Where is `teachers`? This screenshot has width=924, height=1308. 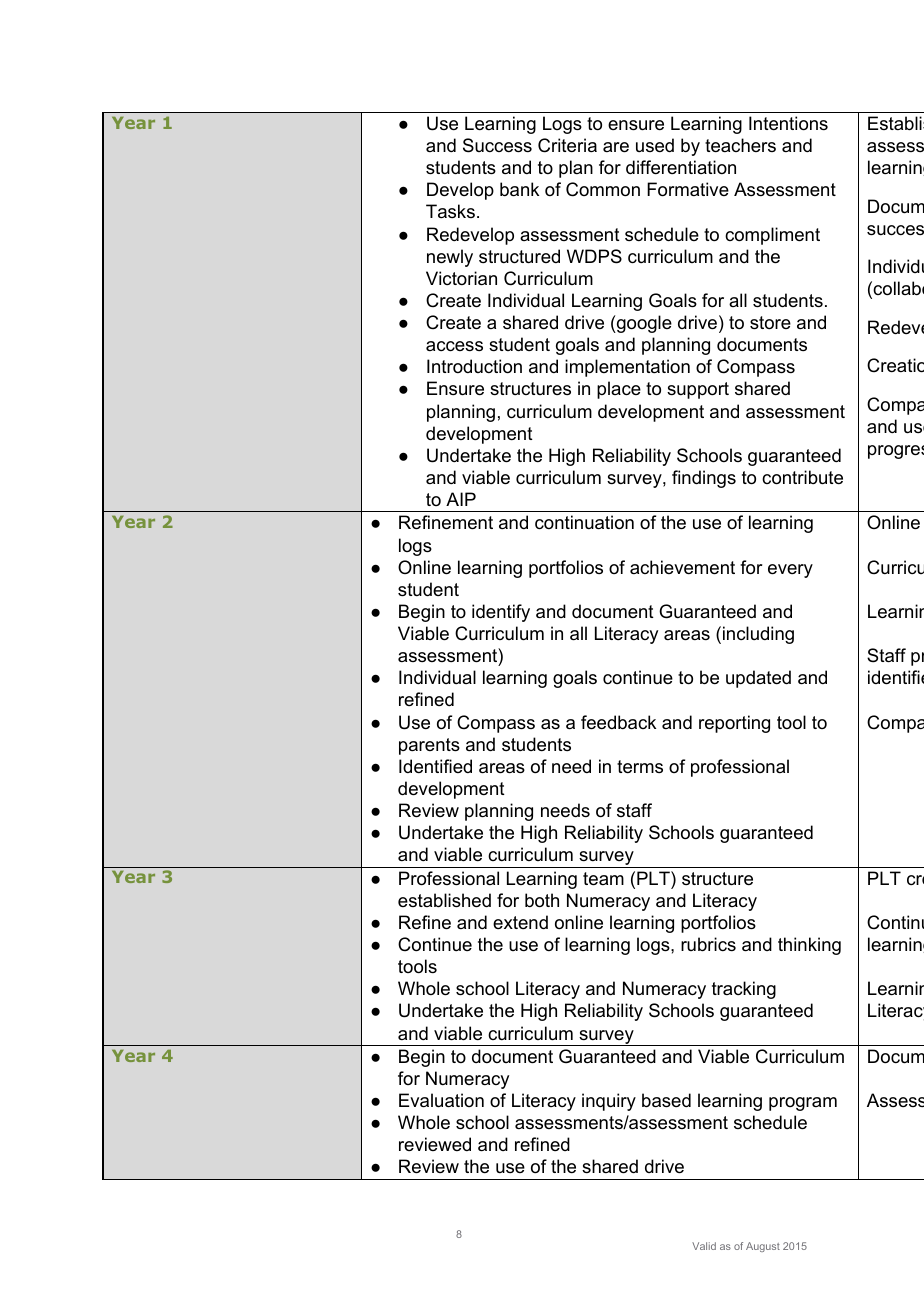
teachers is located at coordinates (740, 145).
